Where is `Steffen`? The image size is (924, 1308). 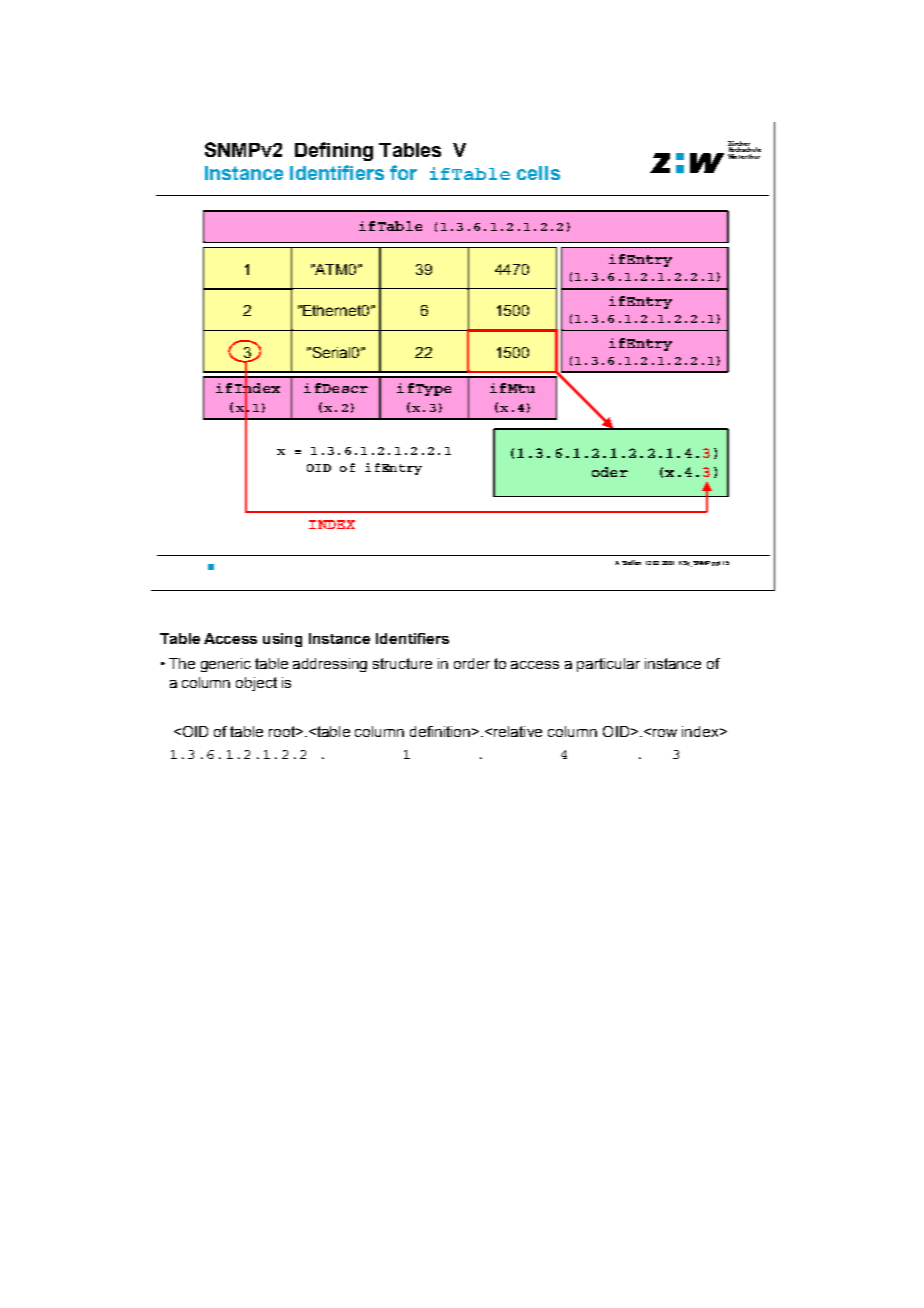 Steffen is located at coordinates (631, 562).
